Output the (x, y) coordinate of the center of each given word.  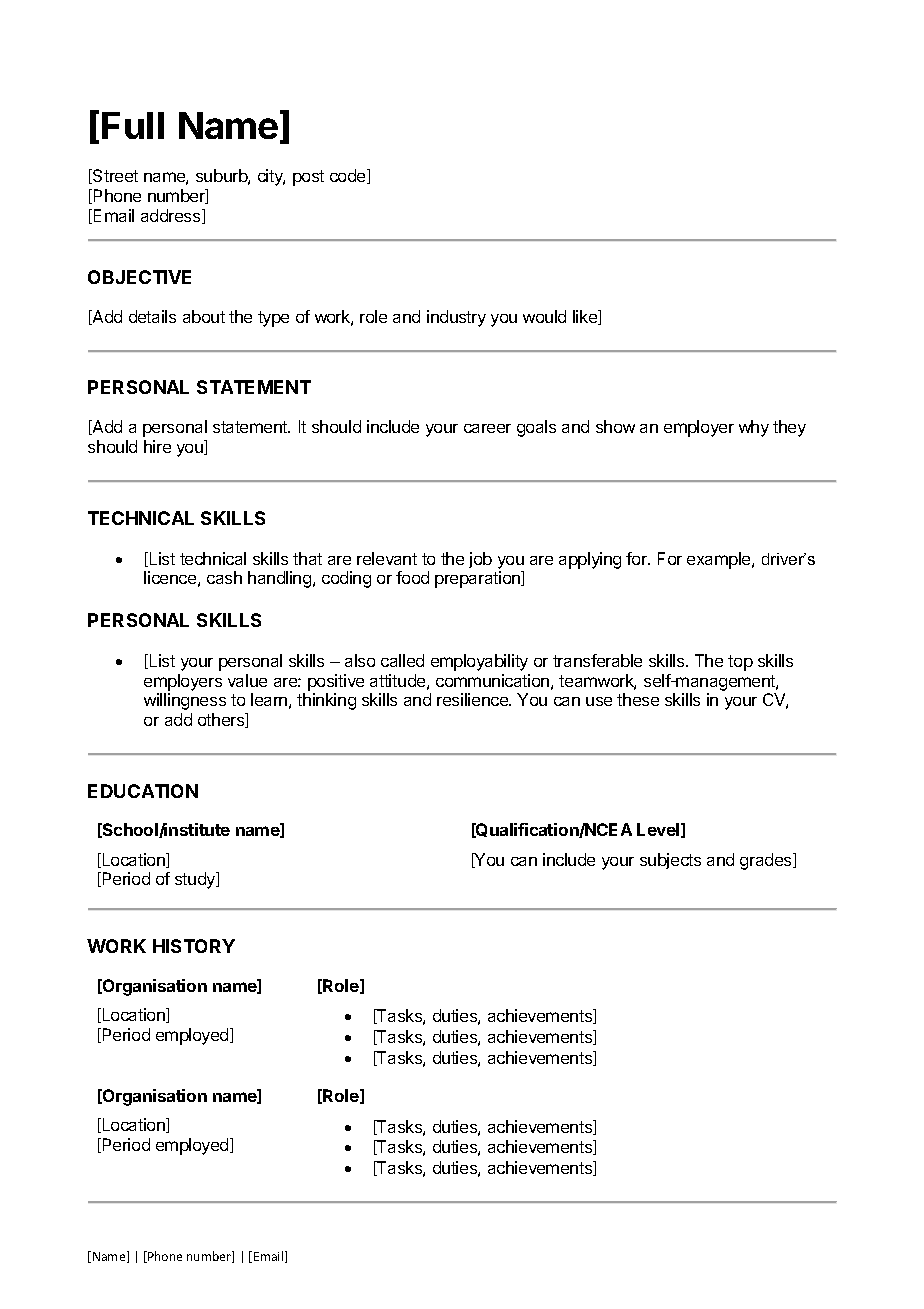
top (740, 663)
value (247, 680)
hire (157, 446)
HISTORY (194, 946)
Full (133, 125)
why (754, 428)
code (349, 176)
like (586, 317)
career (487, 428)
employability (479, 662)
